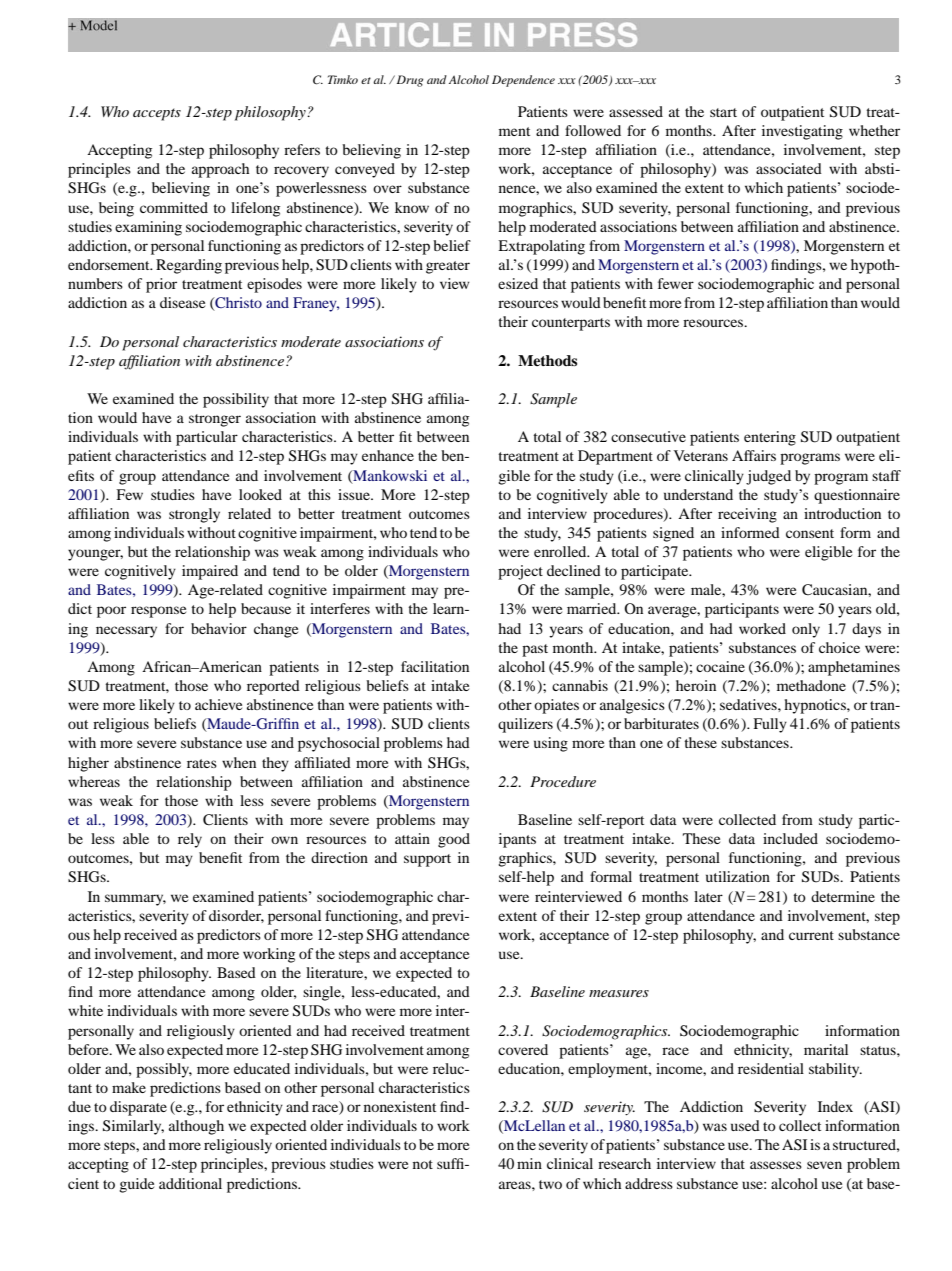 The height and width of the screenshot is (1271, 952). Describe the element at coordinates (802, 132) in the screenshot. I see `investigating` at that location.
